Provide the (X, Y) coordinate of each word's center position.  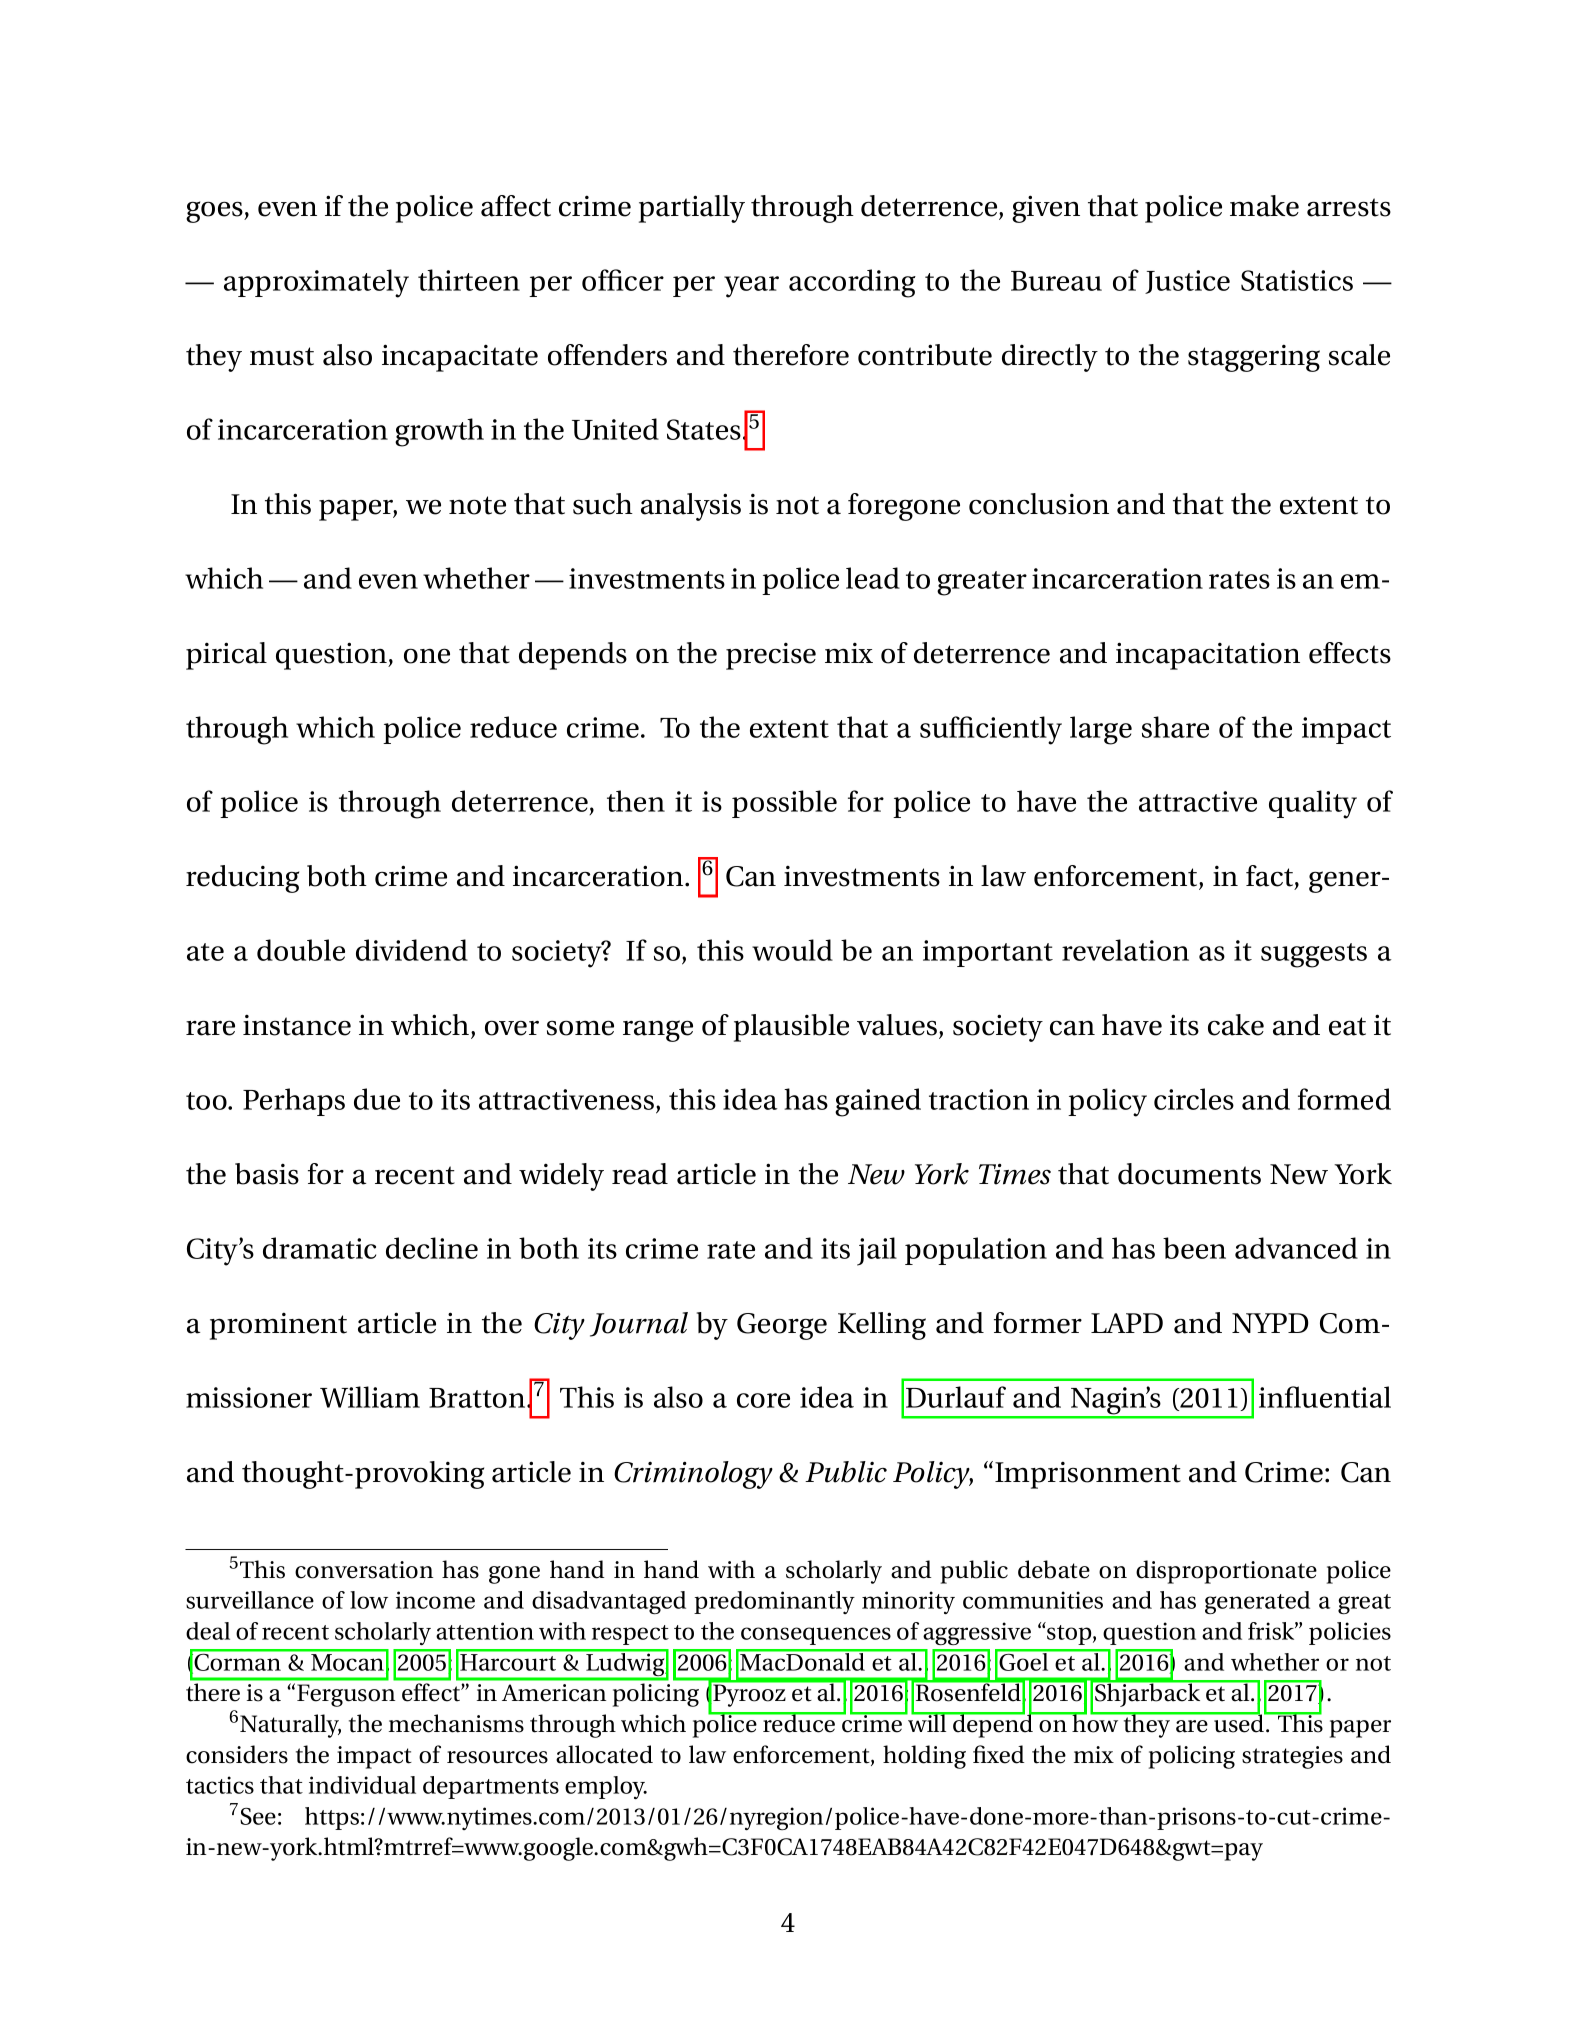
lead (873, 578)
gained (878, 1102)
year (751, 287)
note (477, 505)
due (377, 1099)
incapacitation (1208, 656)
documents (1189, 1174)
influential (1325, 1397)
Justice (1187, 282)
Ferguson (346, 1695)
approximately (316, 283)
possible (784, 804)
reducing (242, 879)
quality (1313, 804)
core (763, 1400)
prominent (278, 1326)
